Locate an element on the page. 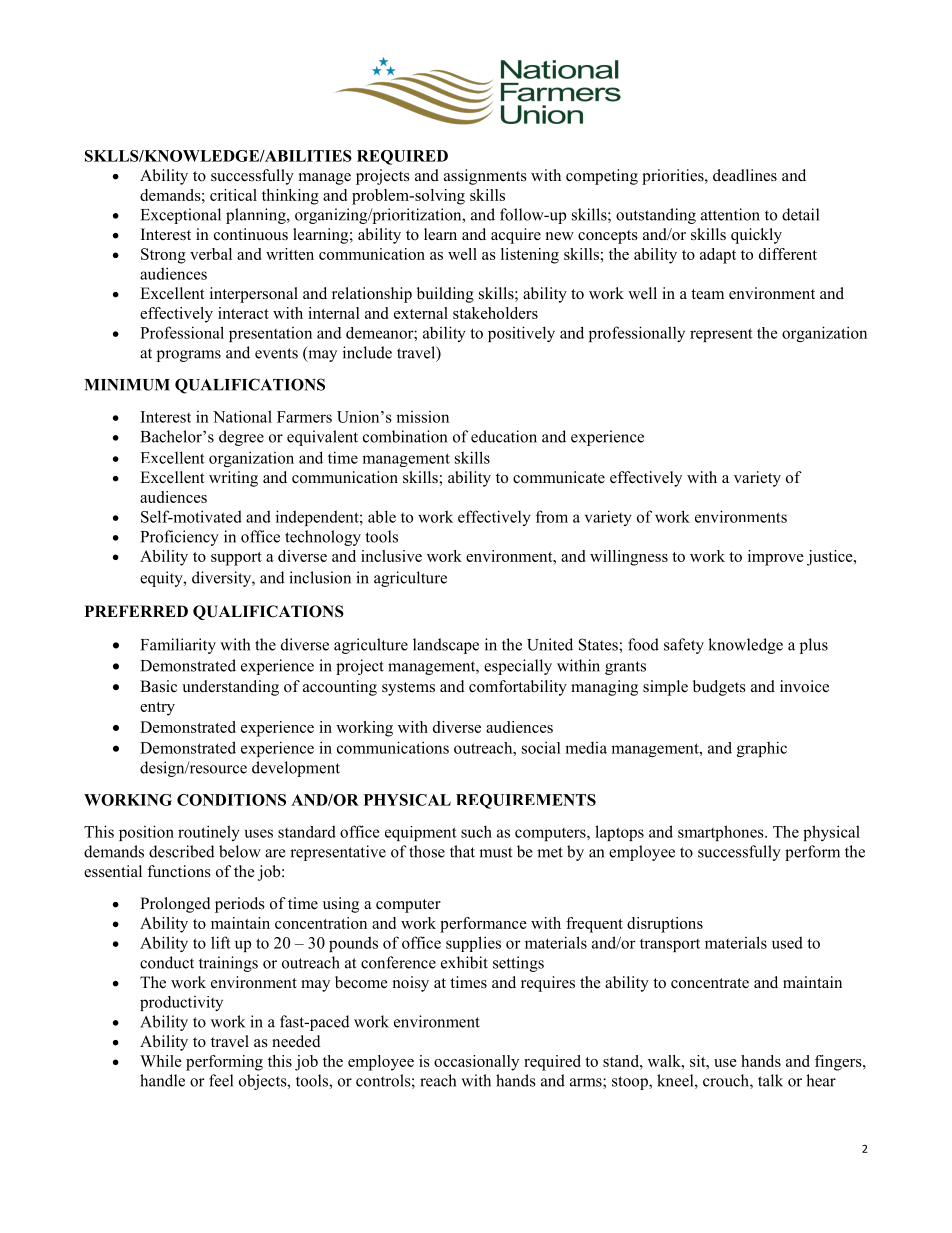  assignments is located at coordinates (485, 177).
